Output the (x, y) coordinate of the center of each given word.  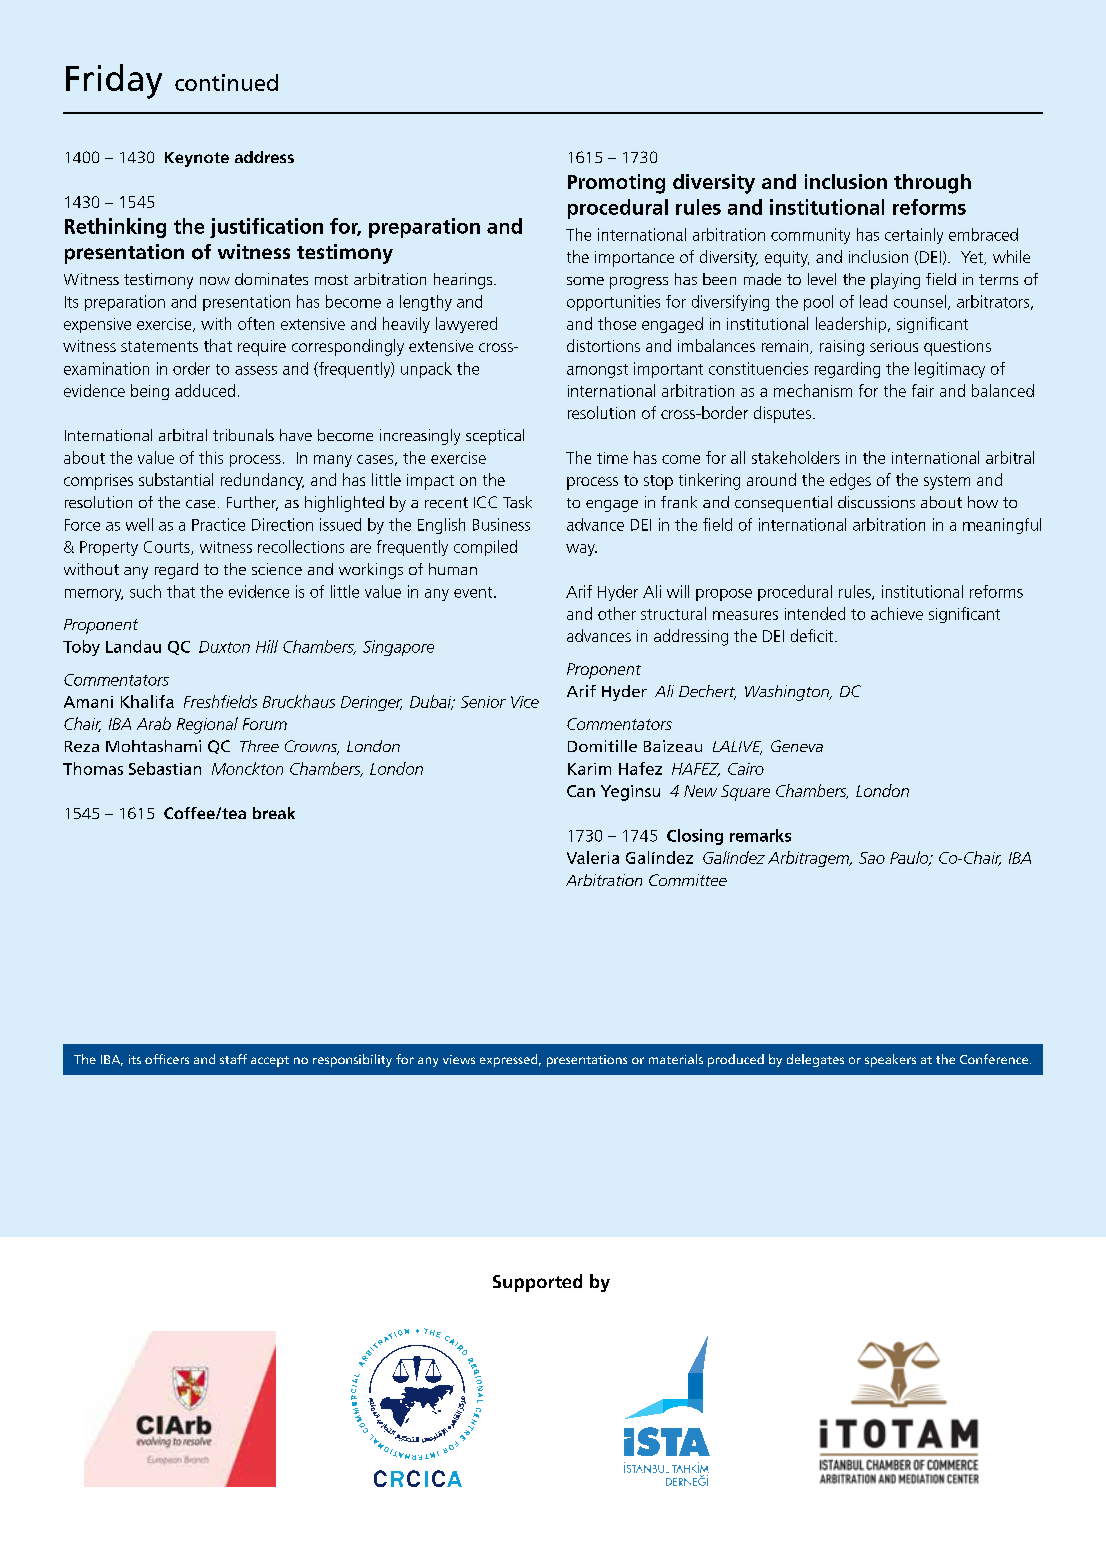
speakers (890, 1060)
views (459, 1059)
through (932, 184)
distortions (603, 345)
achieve (897, 613)
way (581, 550)
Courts (168, 548)
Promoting (616, 184)
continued (226, 82)
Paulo (910, 858)
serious (894, 346)
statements (159, 346)
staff (233, 1059)
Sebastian (165, 768)
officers (167, 1059)
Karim (589, 769)
